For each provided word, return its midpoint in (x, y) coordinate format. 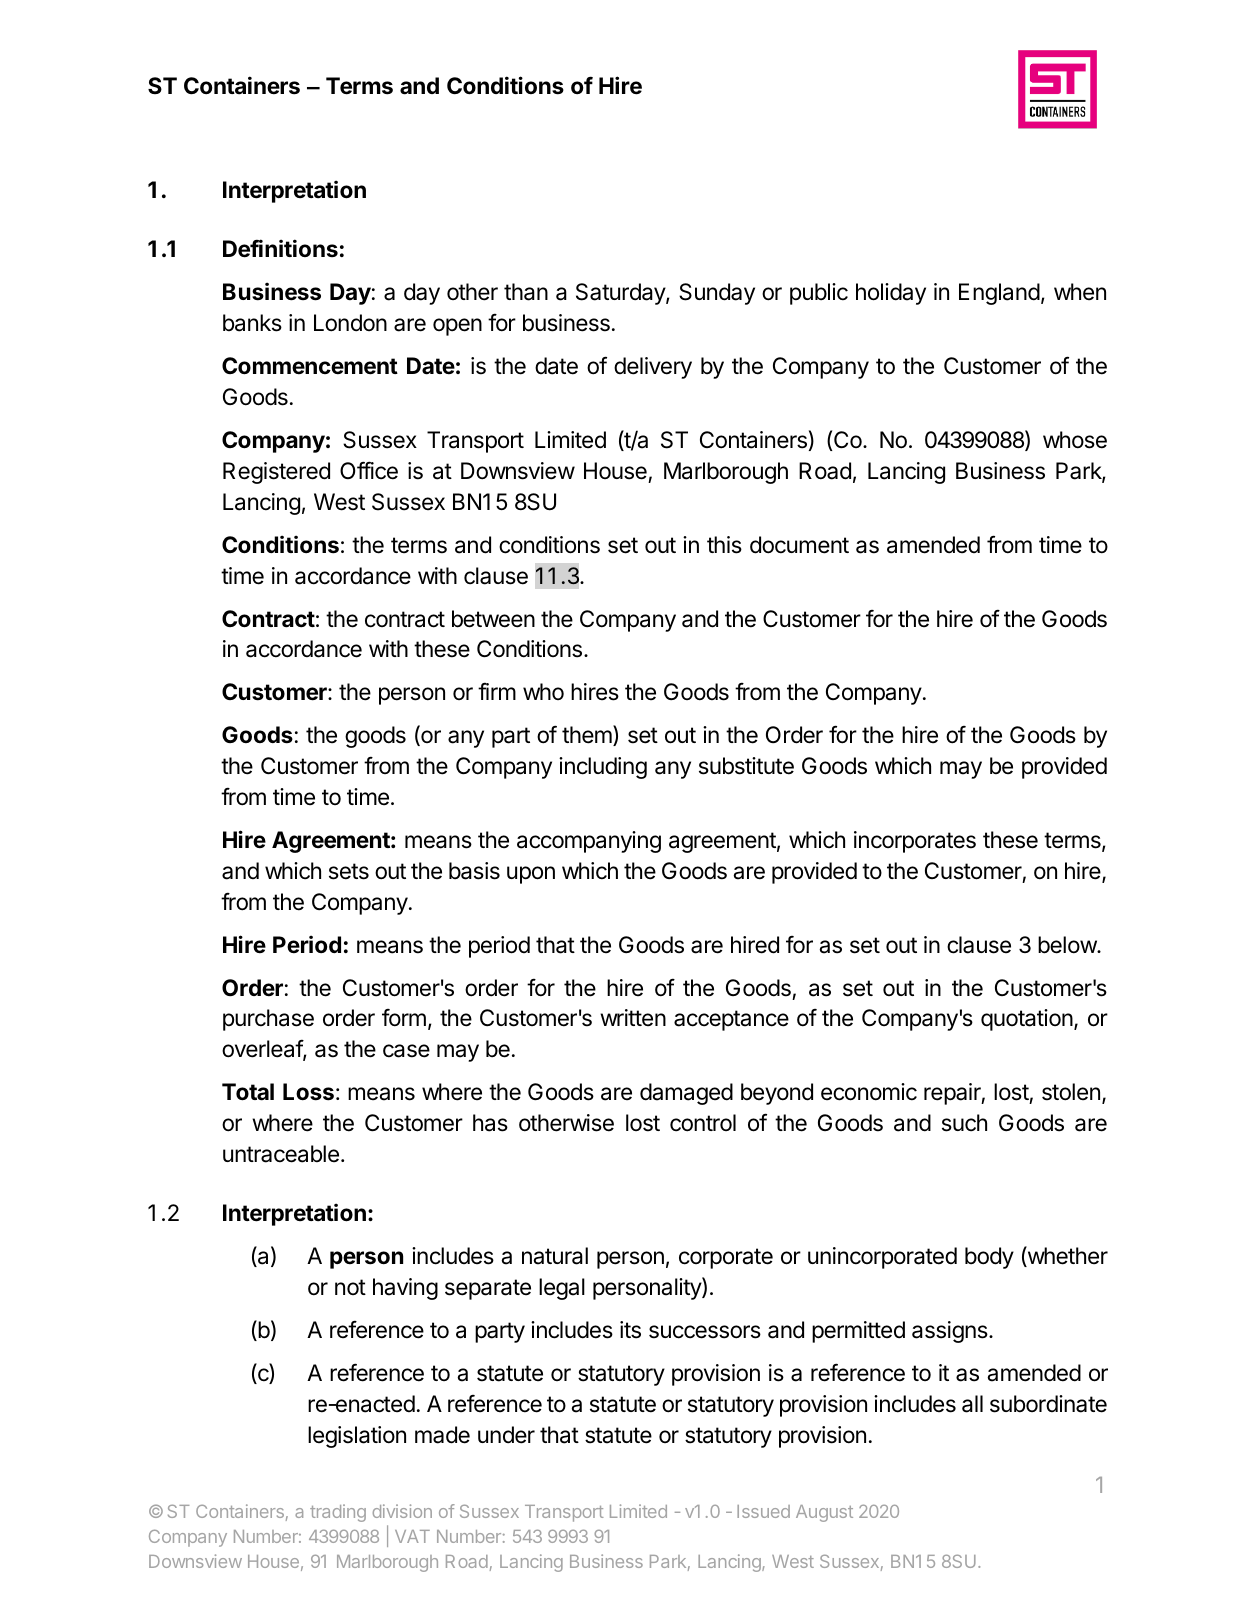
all (972, 1404)
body (989, 1258)
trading (338, 1513)
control (703, 1123)
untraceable (281, 1154)
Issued (763, 1511)
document (799, 545)
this (724, 545)
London (350, 323)
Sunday (717, 294)
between (493, 619)
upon (531, 875)
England (999, 294)
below (1068, 945)
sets (349, 871)
